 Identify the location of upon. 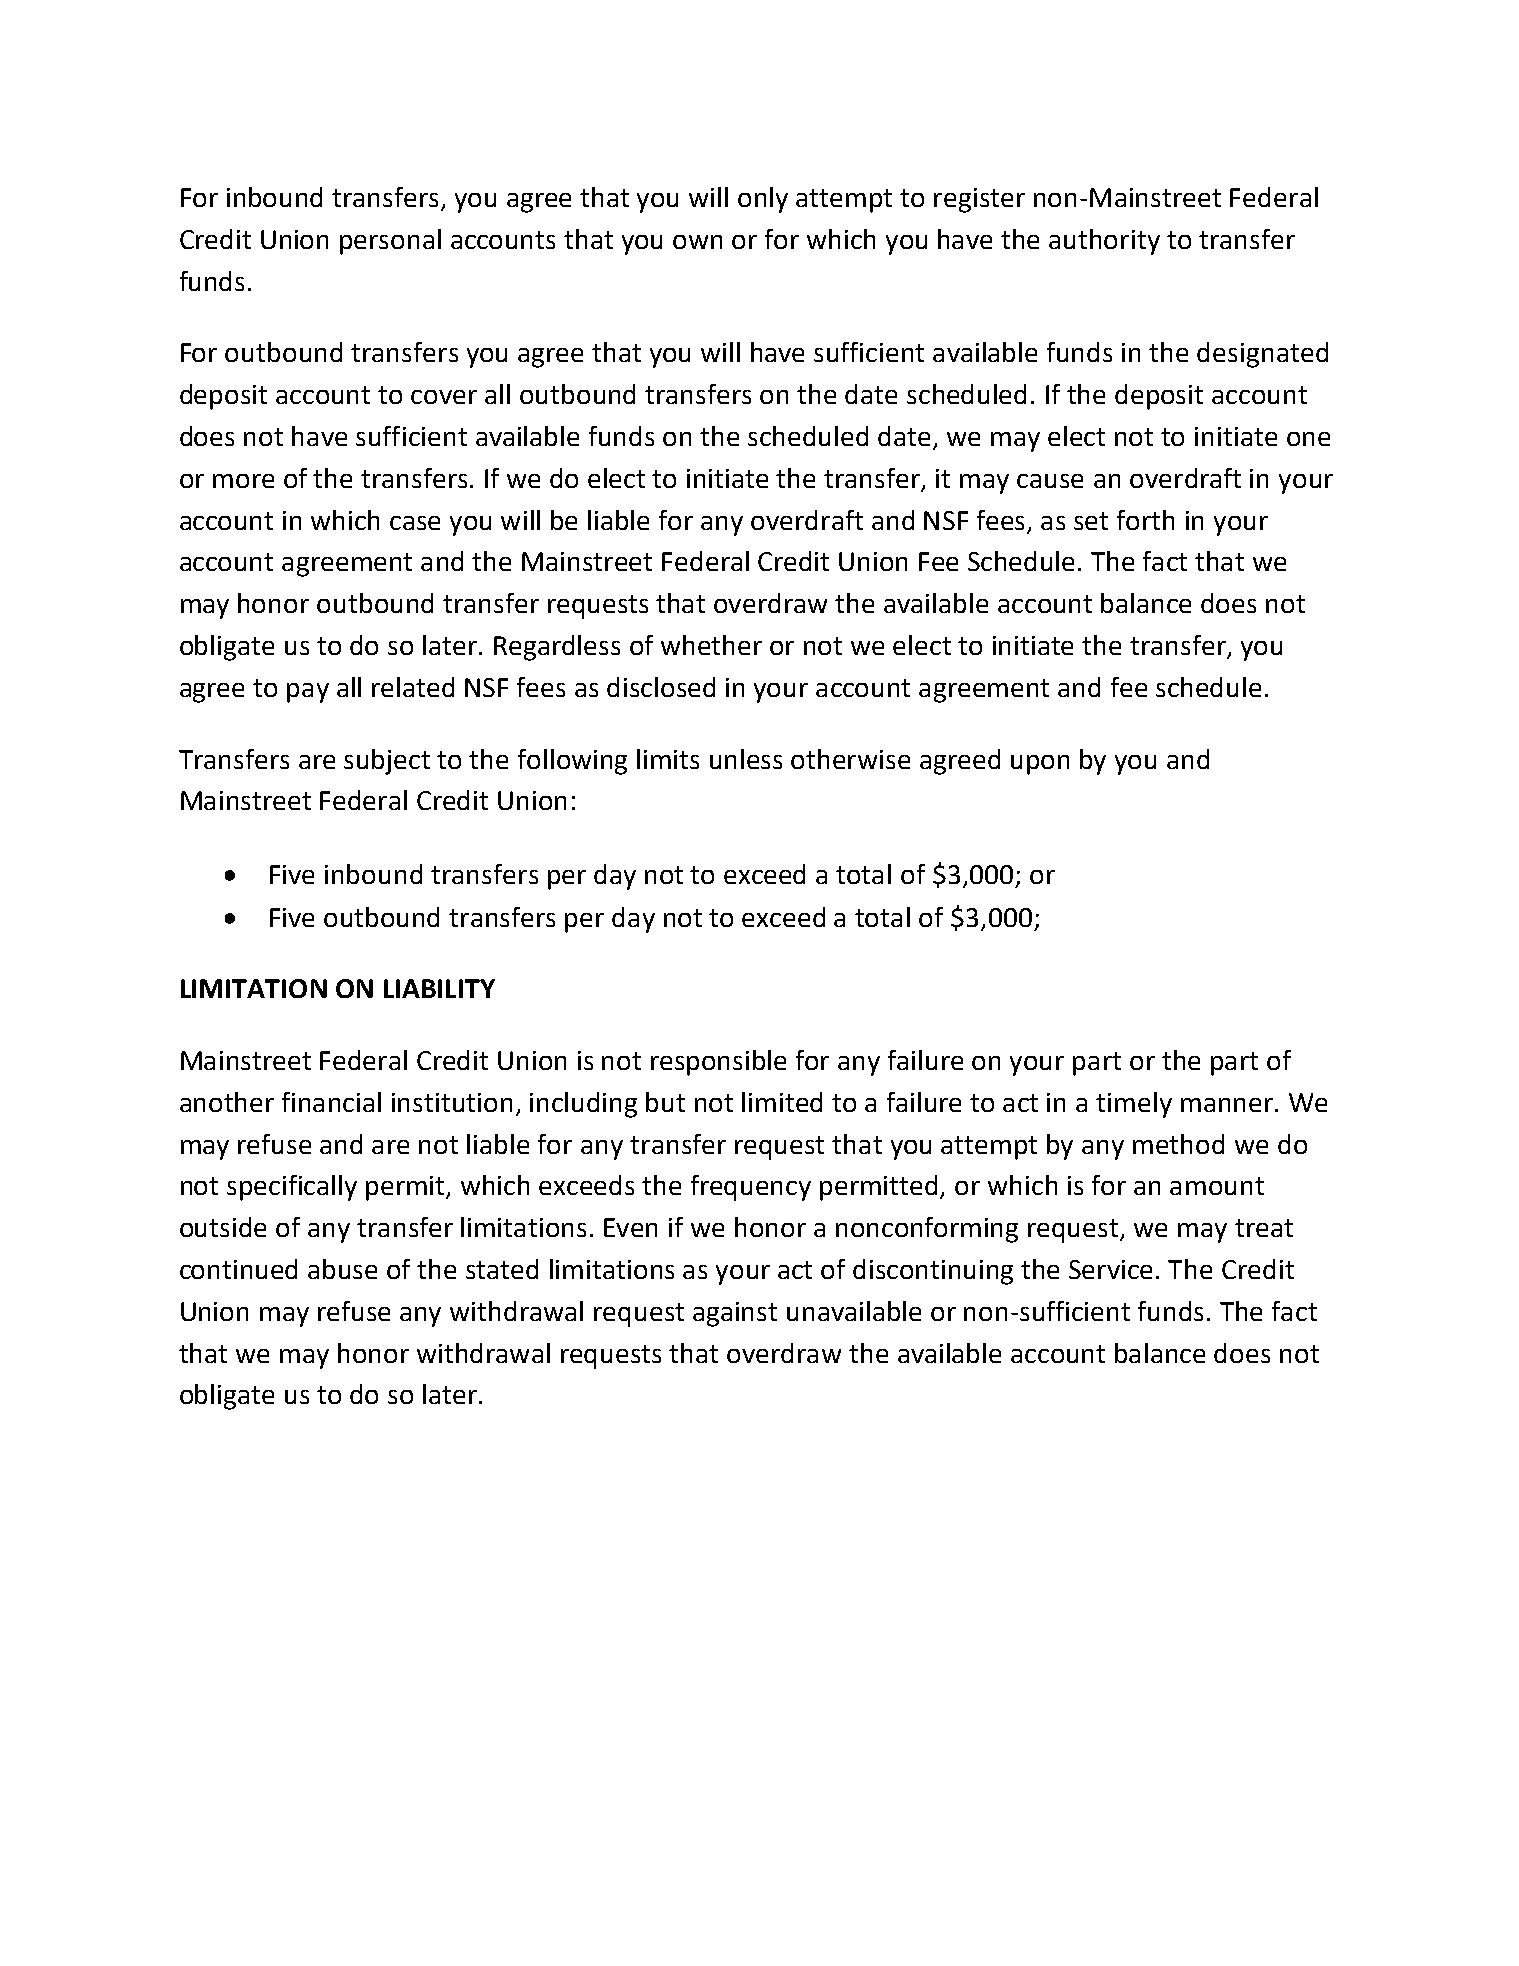
(1040, 765).
